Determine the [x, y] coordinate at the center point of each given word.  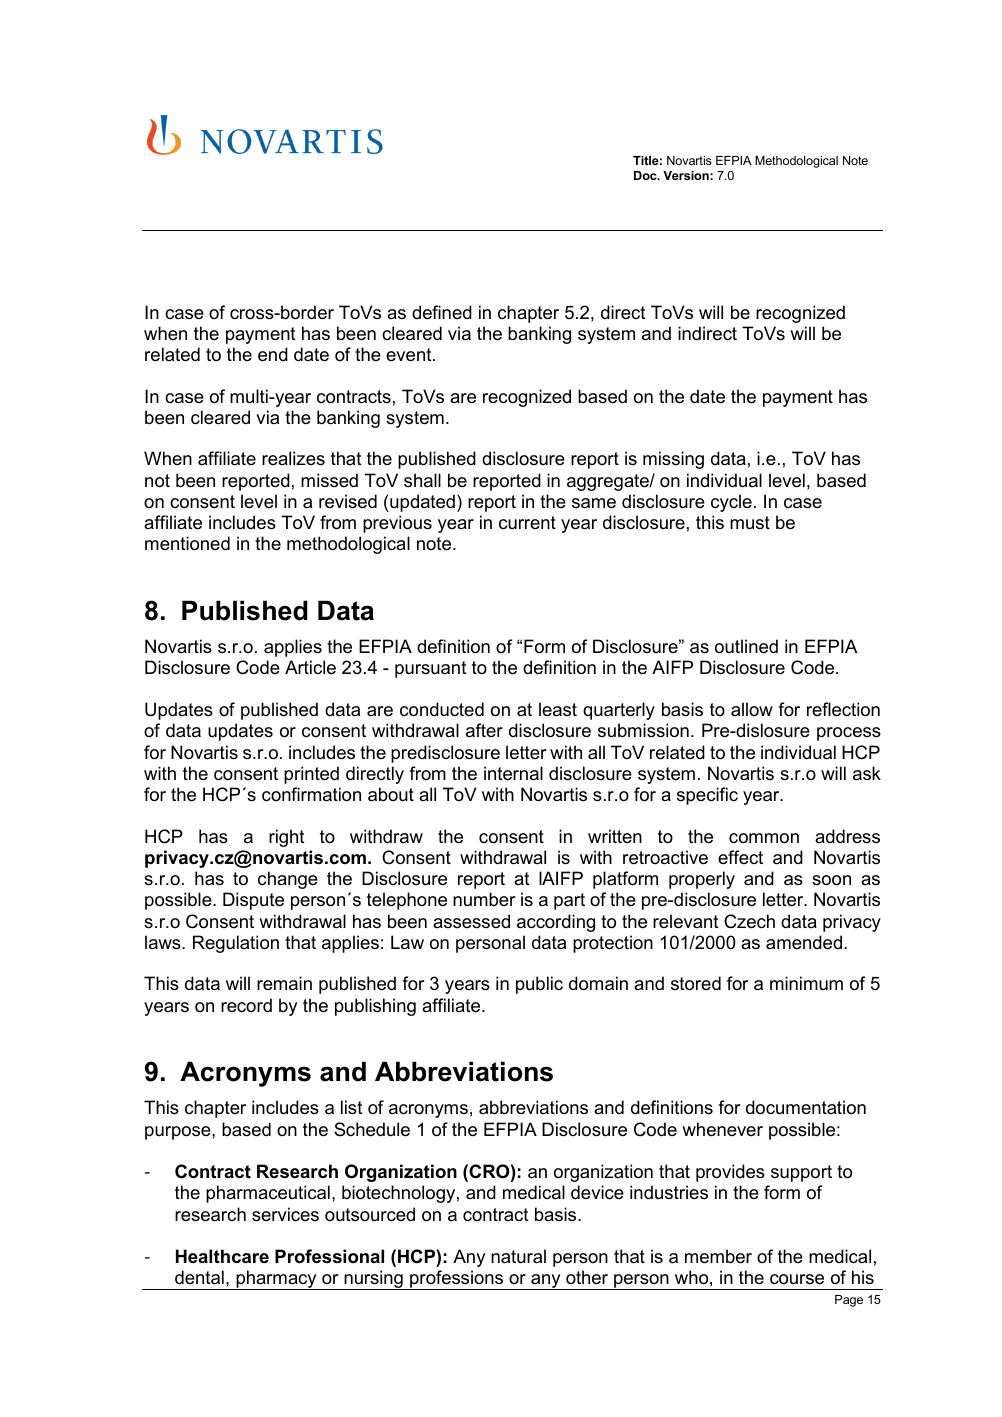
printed [311, 775]
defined [442, 312]
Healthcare [222, 1256]
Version [687, 175]
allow [752, 709]
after [484, 730]
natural [518, 1256]
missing [673, 460]
